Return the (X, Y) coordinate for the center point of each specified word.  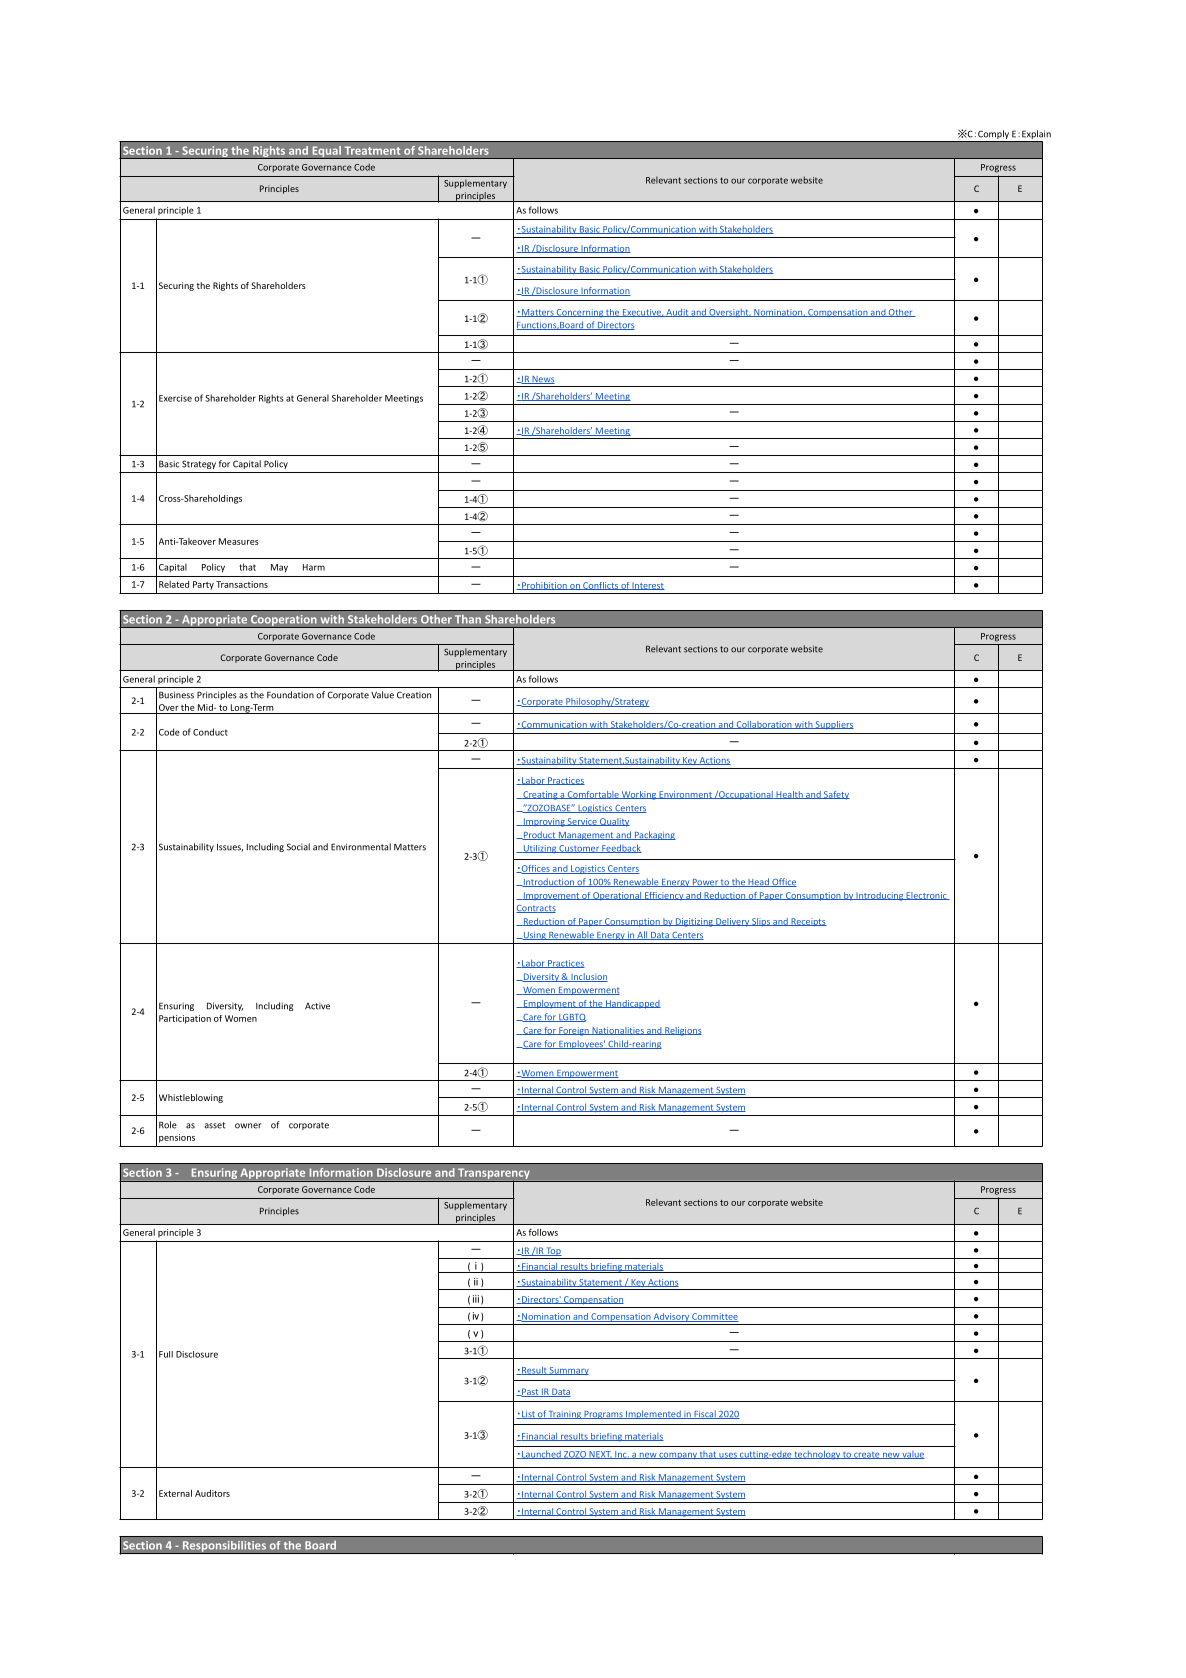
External (175, 1493)
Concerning (580, 313)
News (542, 380)
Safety (836, 795)
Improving (544, 822)
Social (298, 847)
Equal (326, 152)
